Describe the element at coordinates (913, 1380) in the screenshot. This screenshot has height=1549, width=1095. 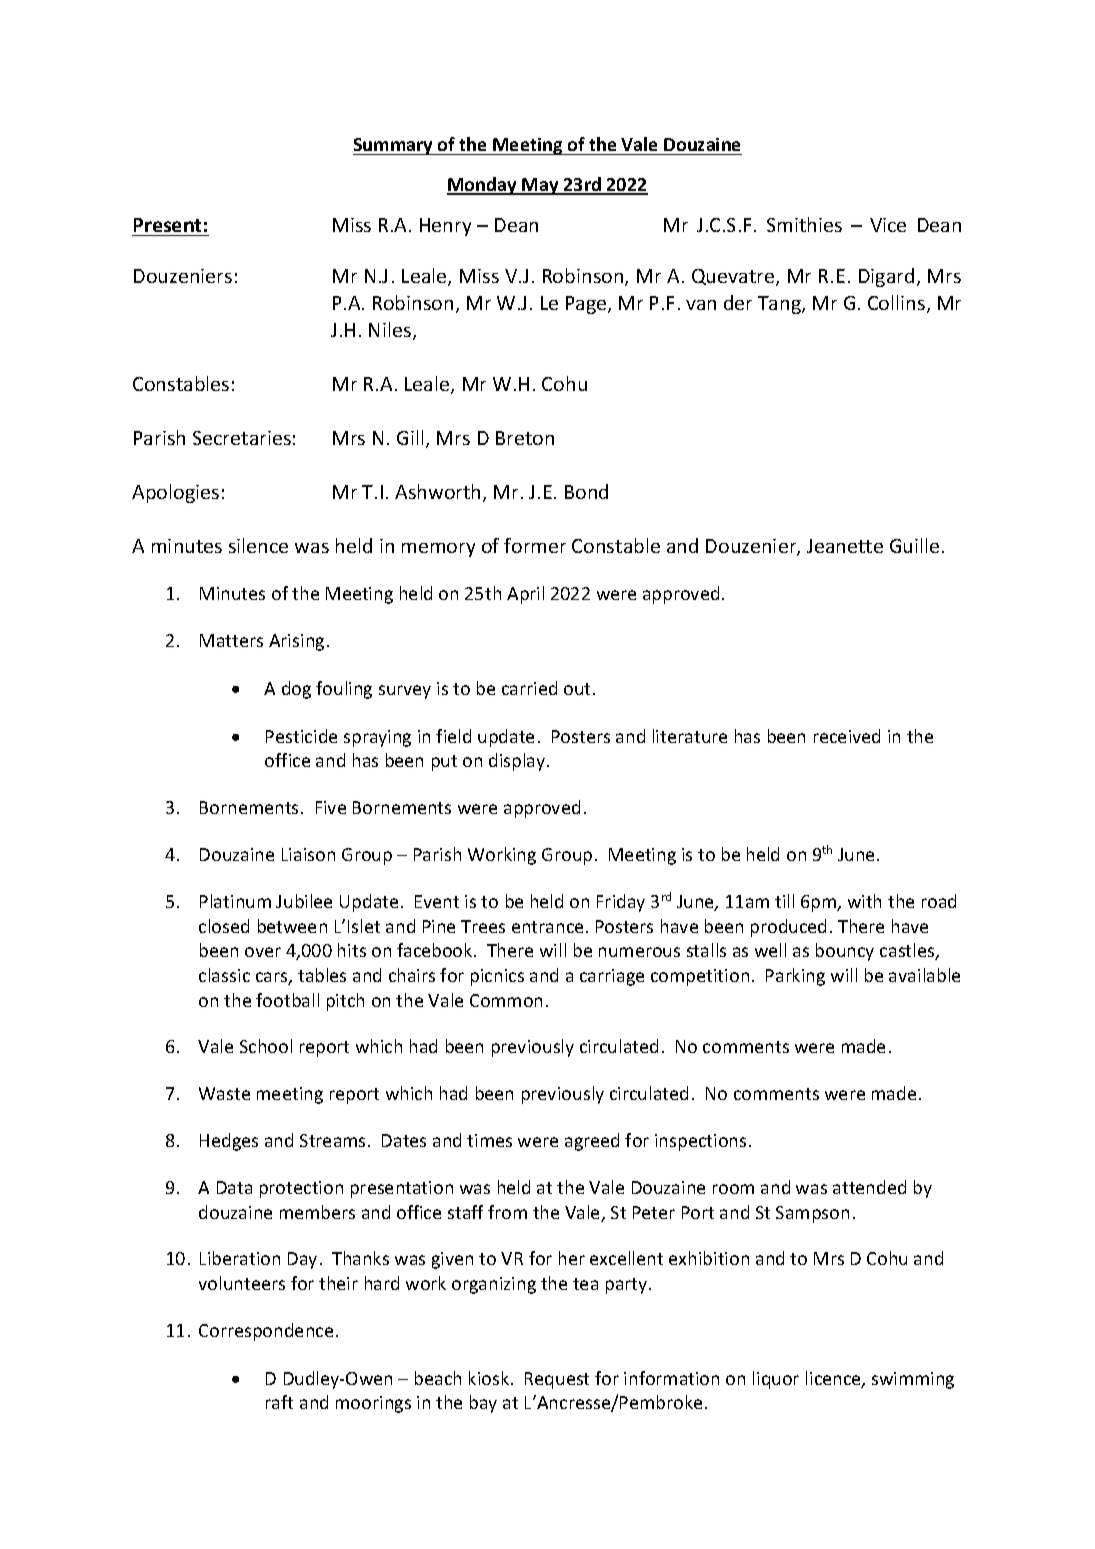
I see `swimming` at that location.
